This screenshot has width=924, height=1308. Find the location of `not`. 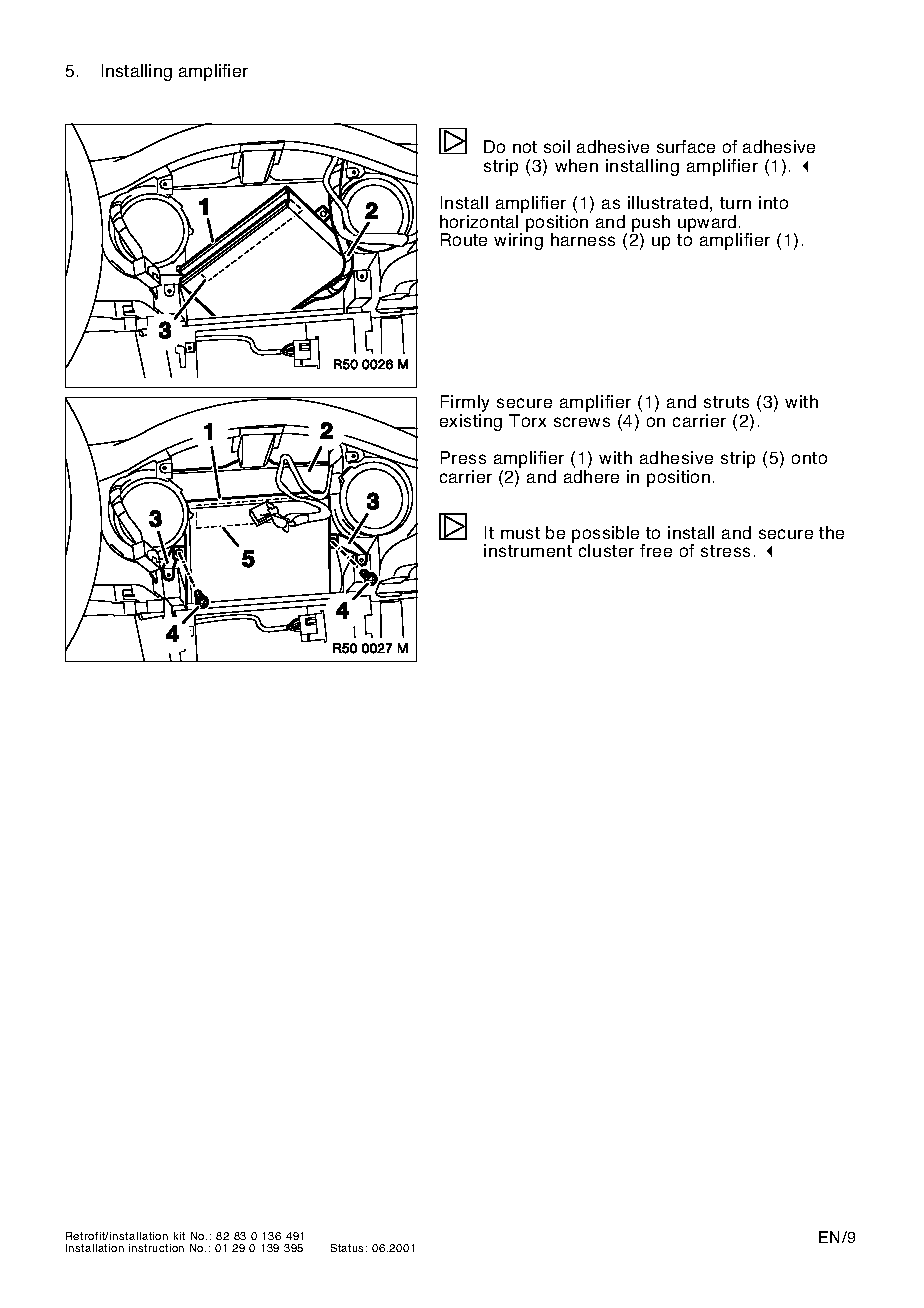

not is located at coordinates (525, 147).
